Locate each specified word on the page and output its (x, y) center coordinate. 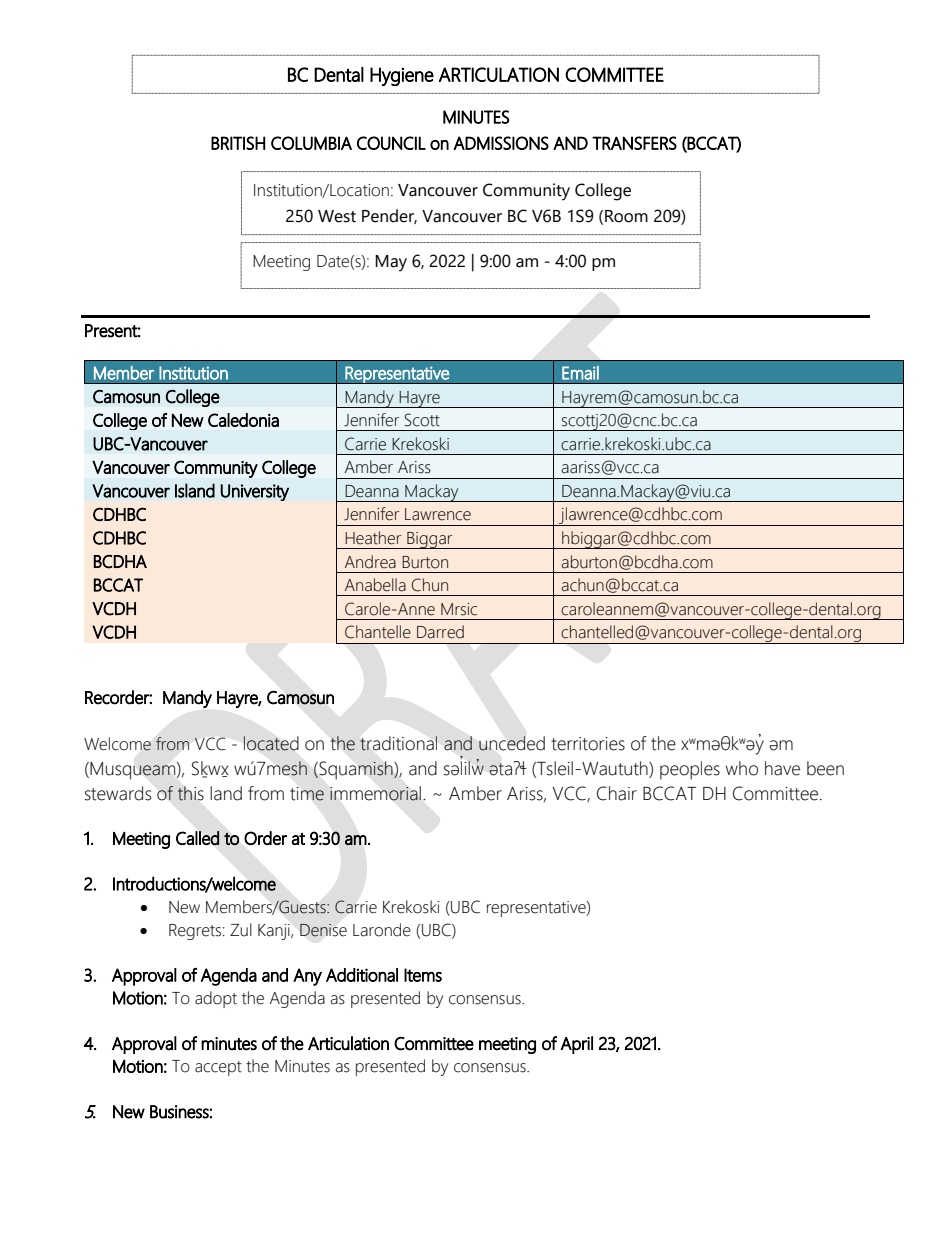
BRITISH (238, 143)
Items (423, 975)
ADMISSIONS (501, 143)
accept (218, 1068)
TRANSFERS (634, 143)
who (741, 768)
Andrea (370, 562)
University (254, 492)
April (576, 1045)
